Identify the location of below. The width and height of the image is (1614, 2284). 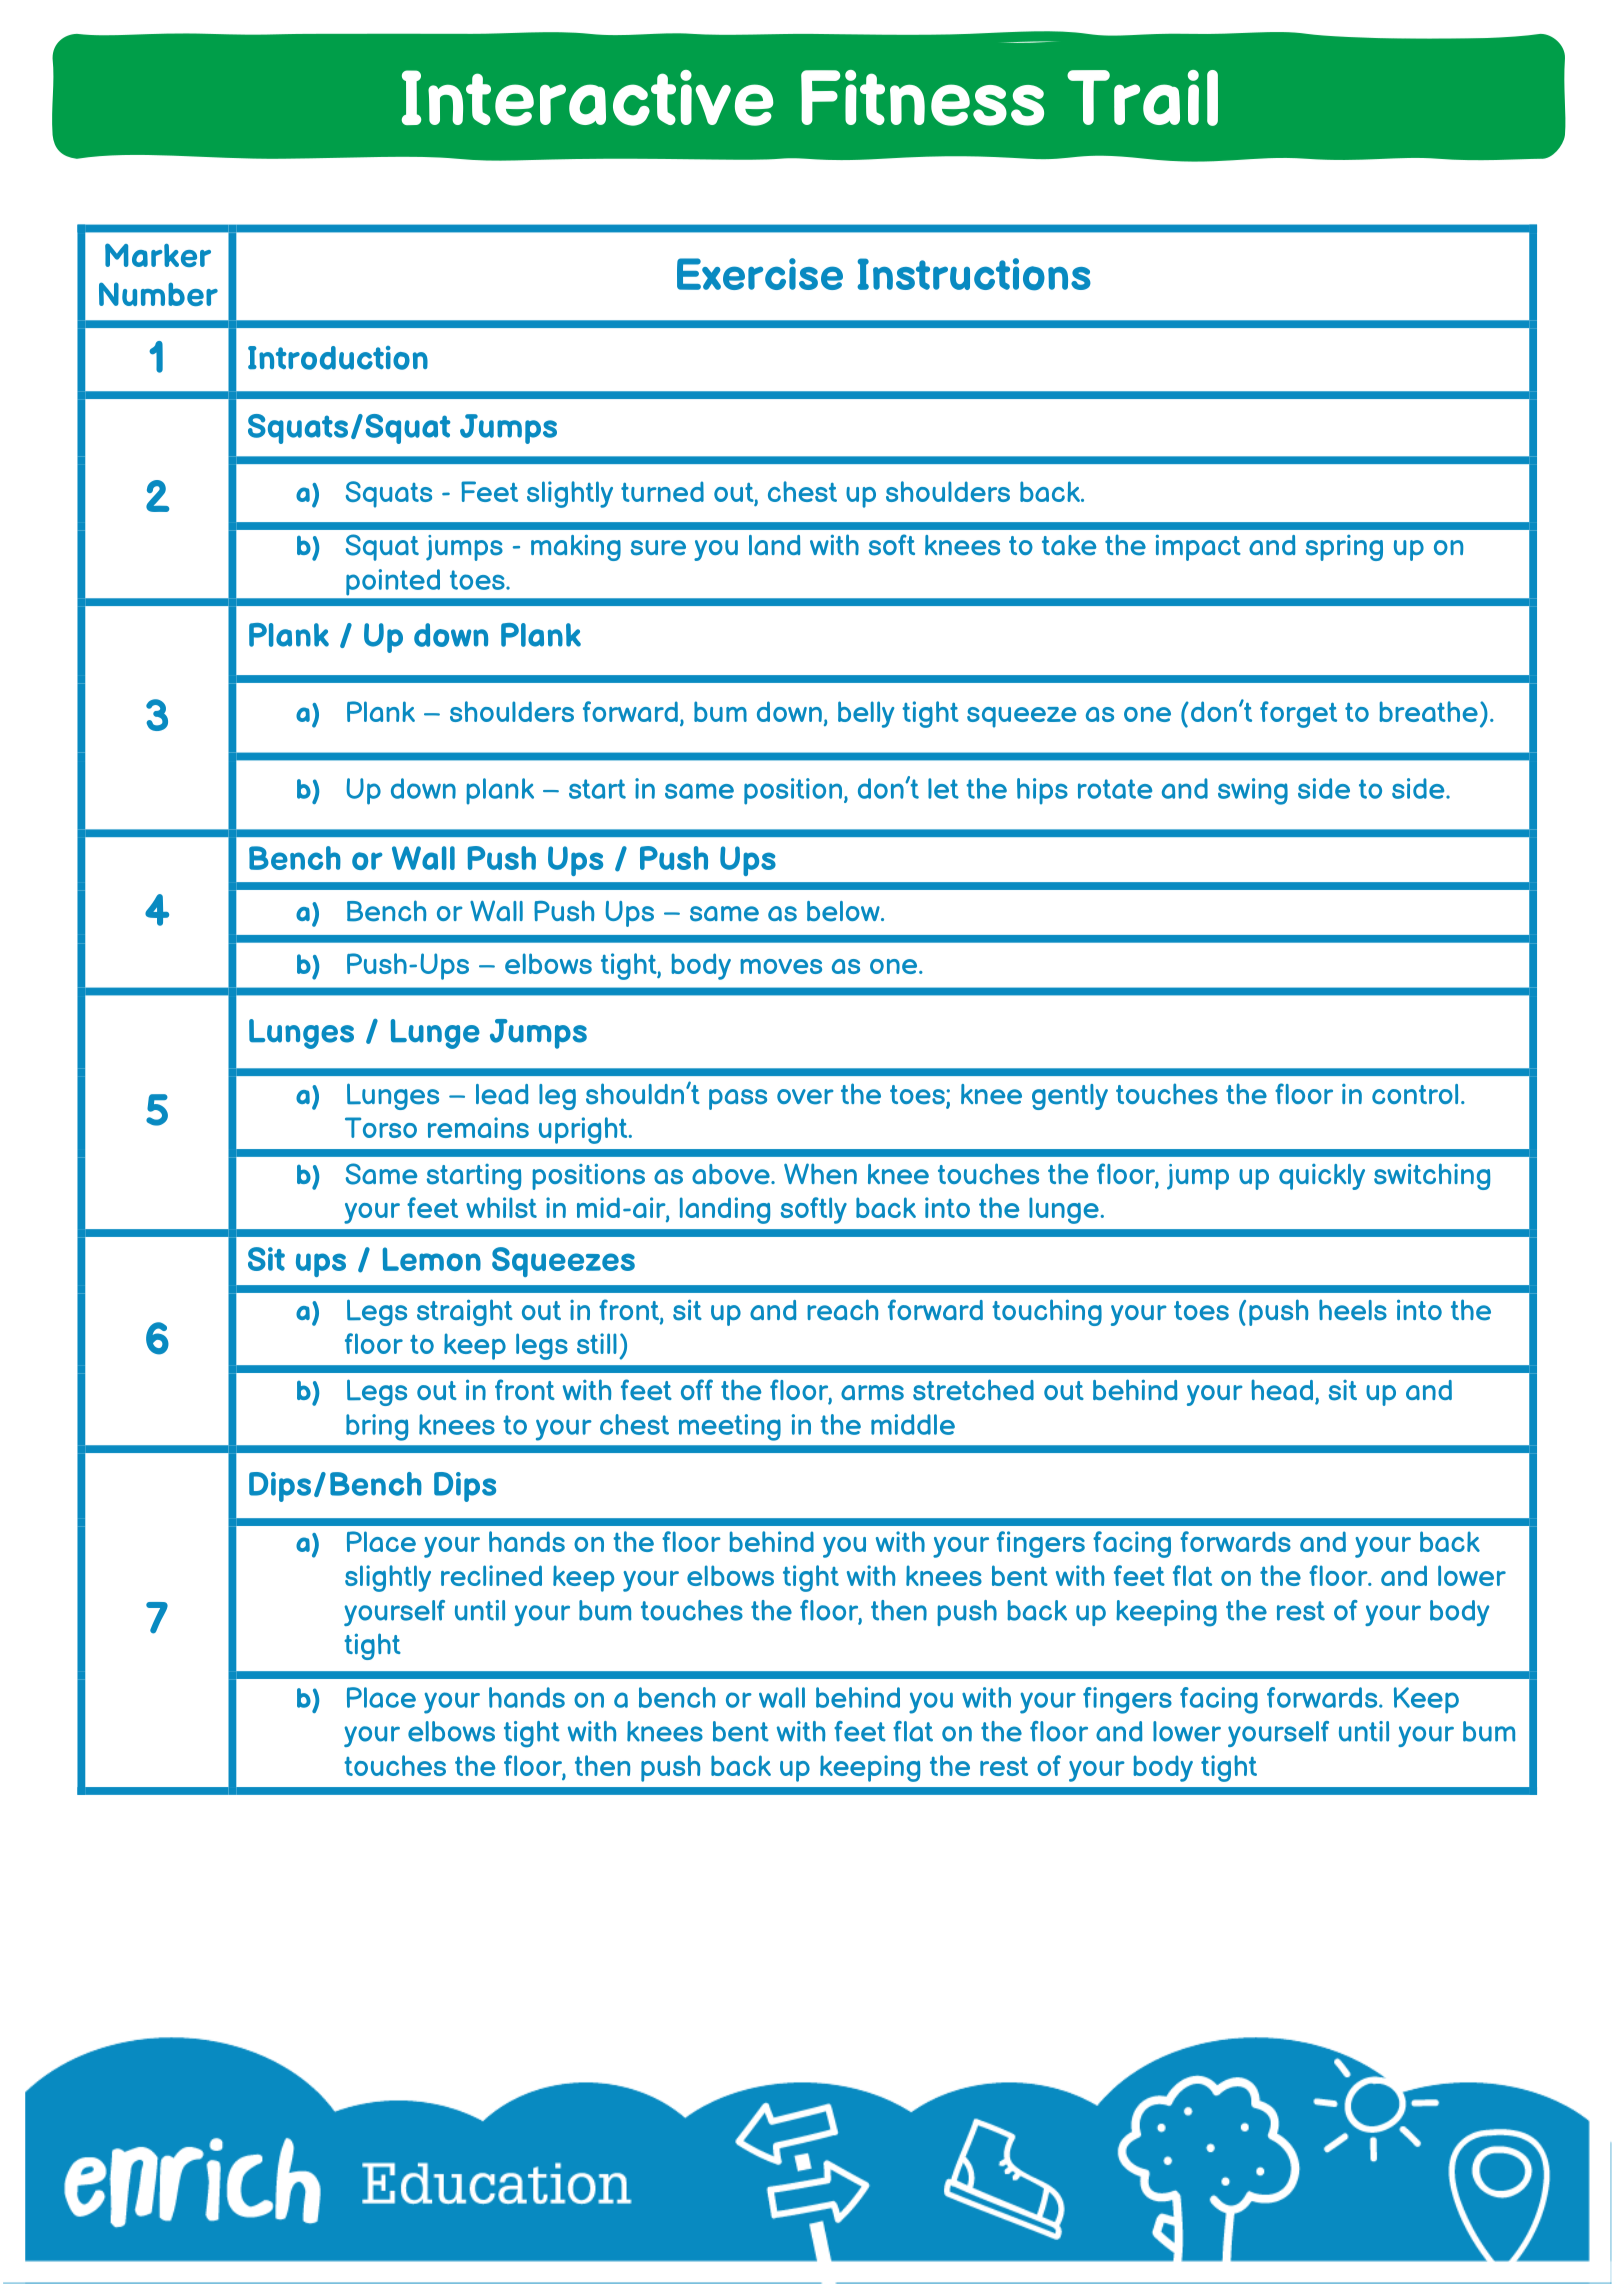
(844, 911).
